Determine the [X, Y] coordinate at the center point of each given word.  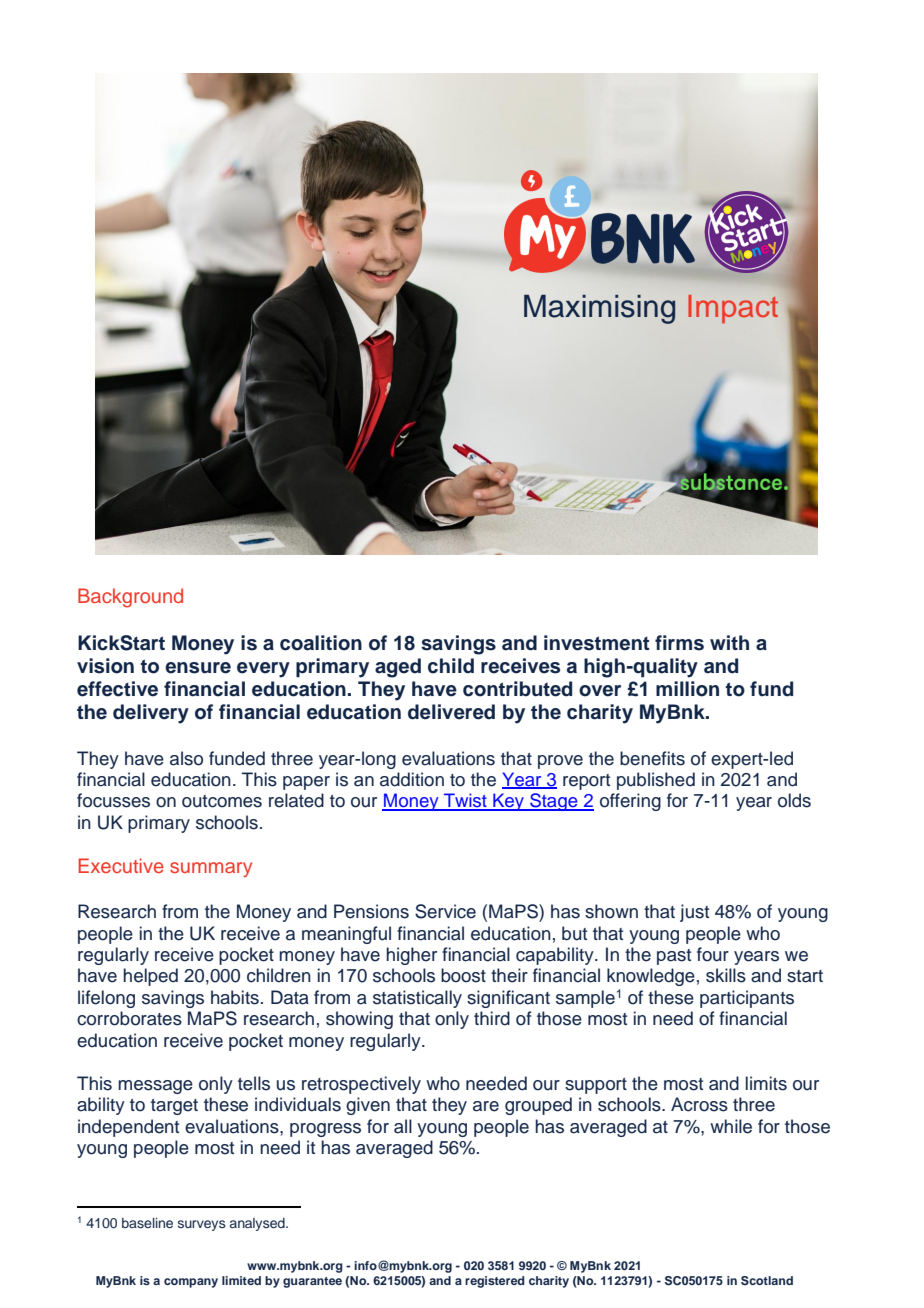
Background [130, 598]
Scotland [767, 1281]
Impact [733, 309]
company [191, 1283]
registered [495, 1282]
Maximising [599, 309]
